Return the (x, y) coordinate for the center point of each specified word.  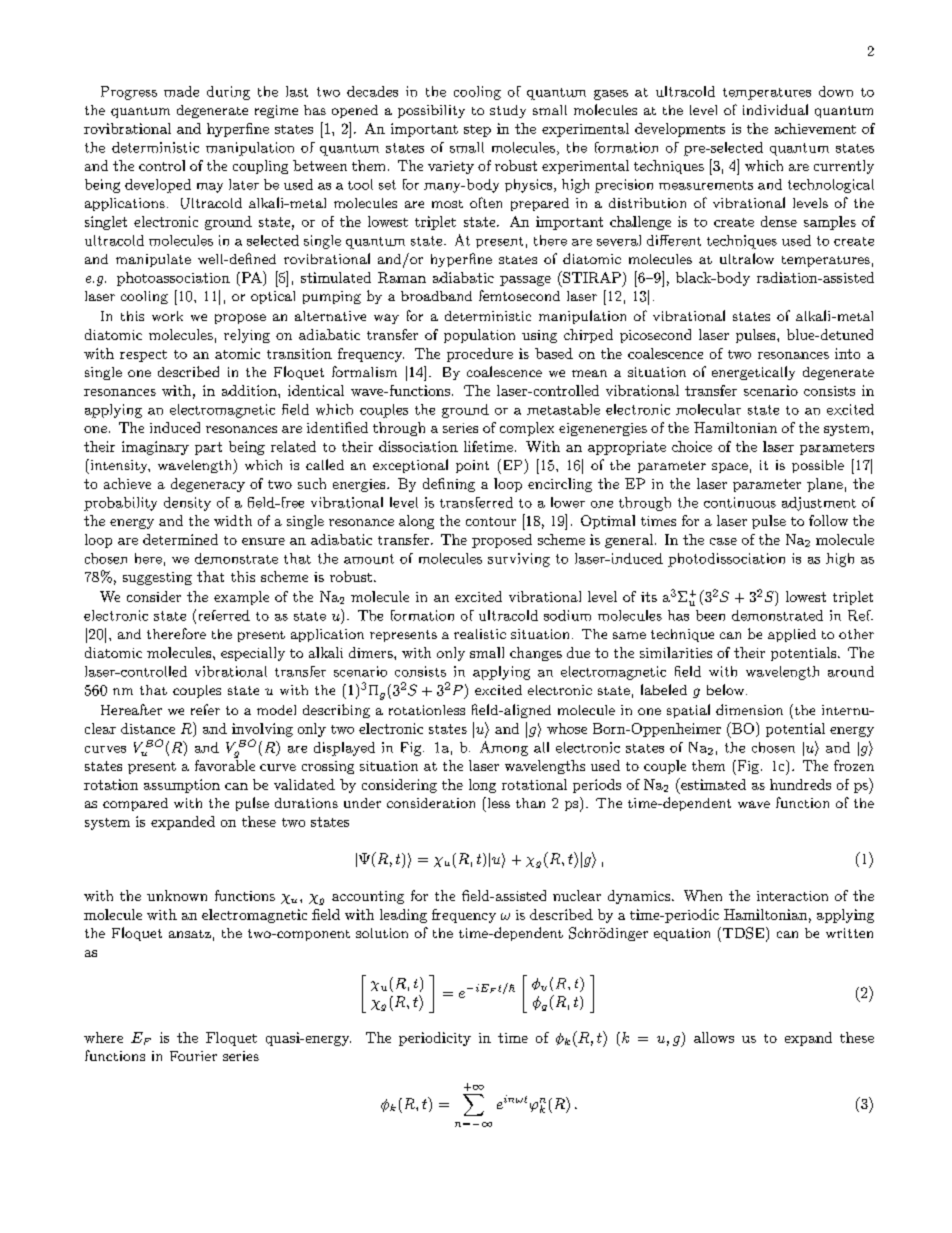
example (241, 598)
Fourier (193, 1056)
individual (775, 109)
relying (247, 336)
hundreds (800, 784)
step (477, 131)
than (530, 803)
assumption (182, 786)
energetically (753, 373)
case (723, 541)
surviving (519, 560)
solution (382, 933)
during (228, 93)
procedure (480, 355)
